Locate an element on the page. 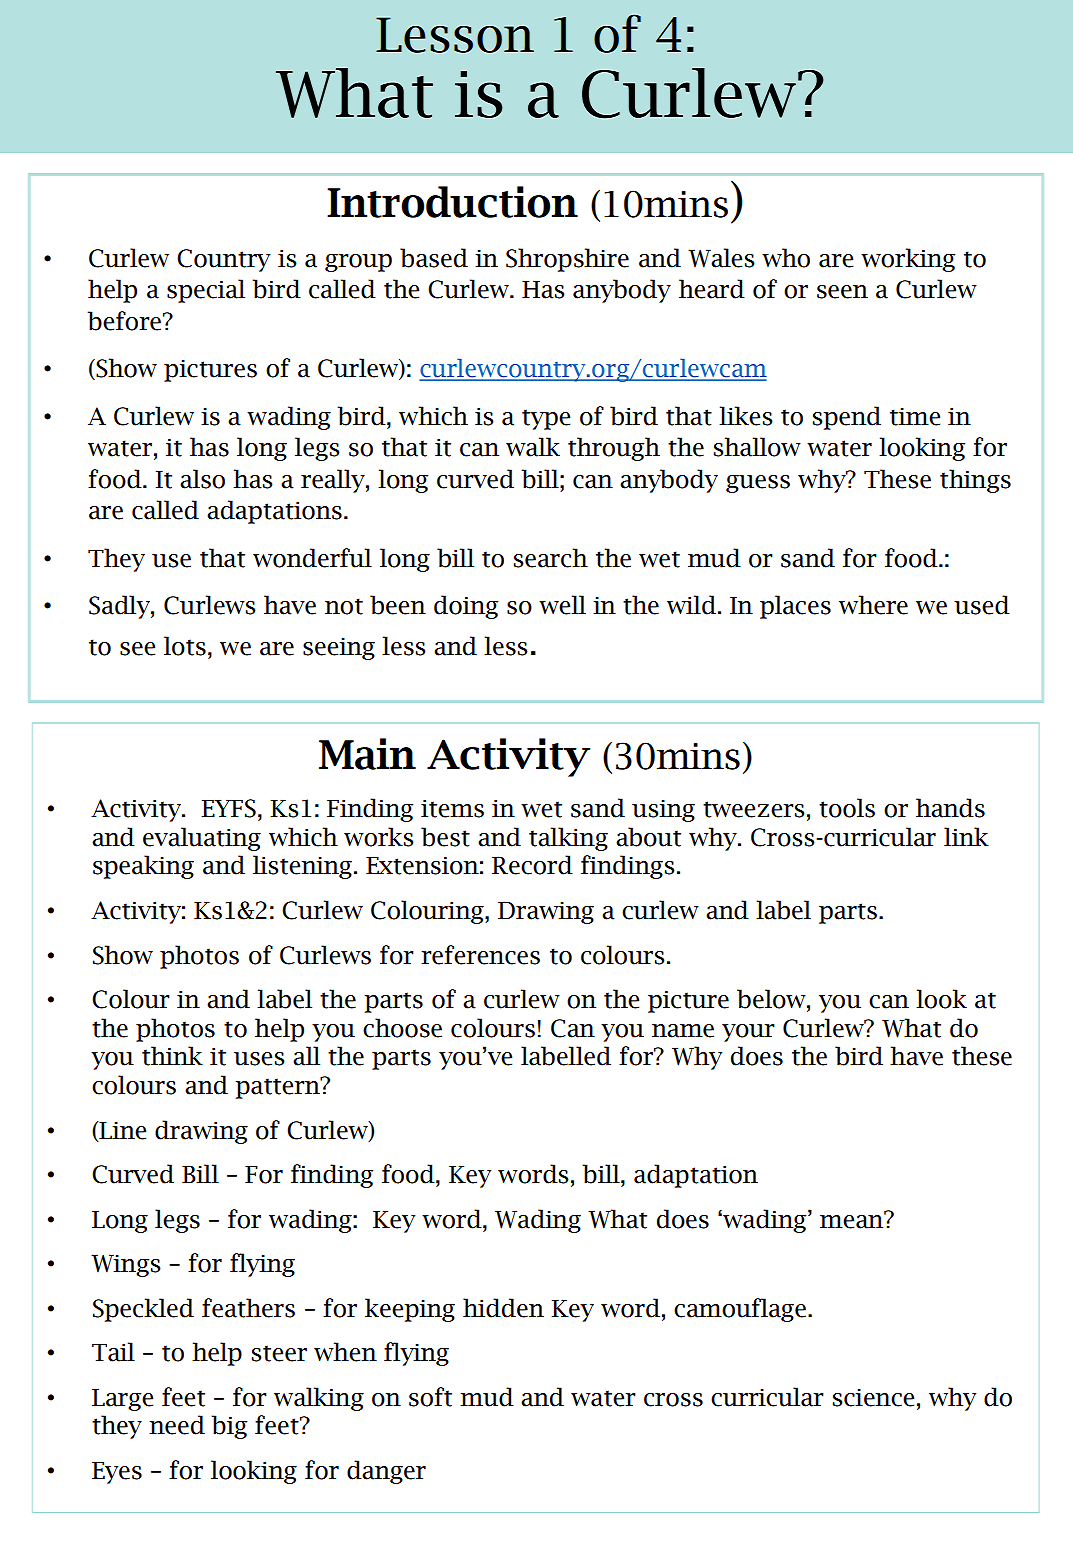  big is located at coordinates (229, 1427).
